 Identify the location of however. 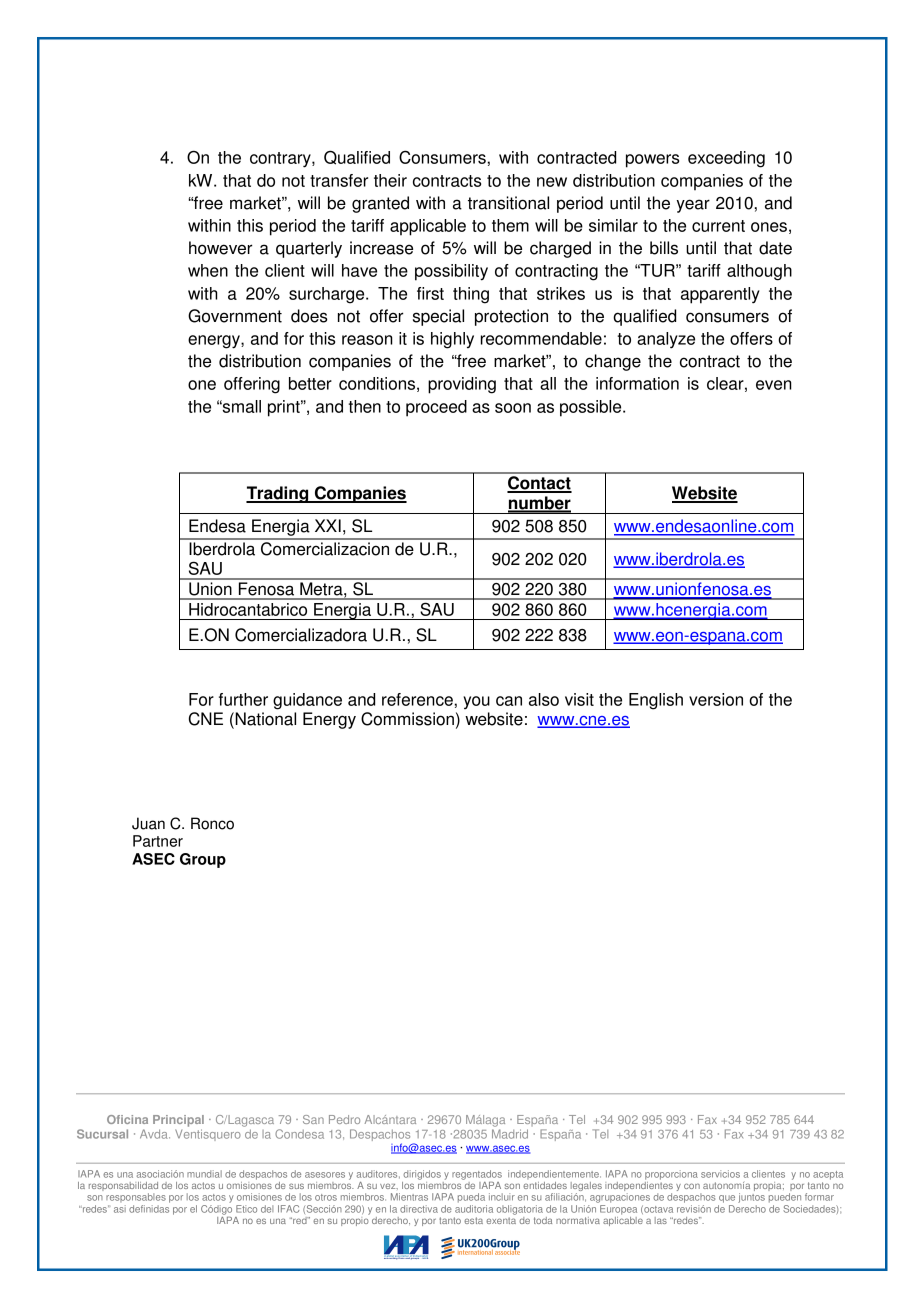
(221, 248).
